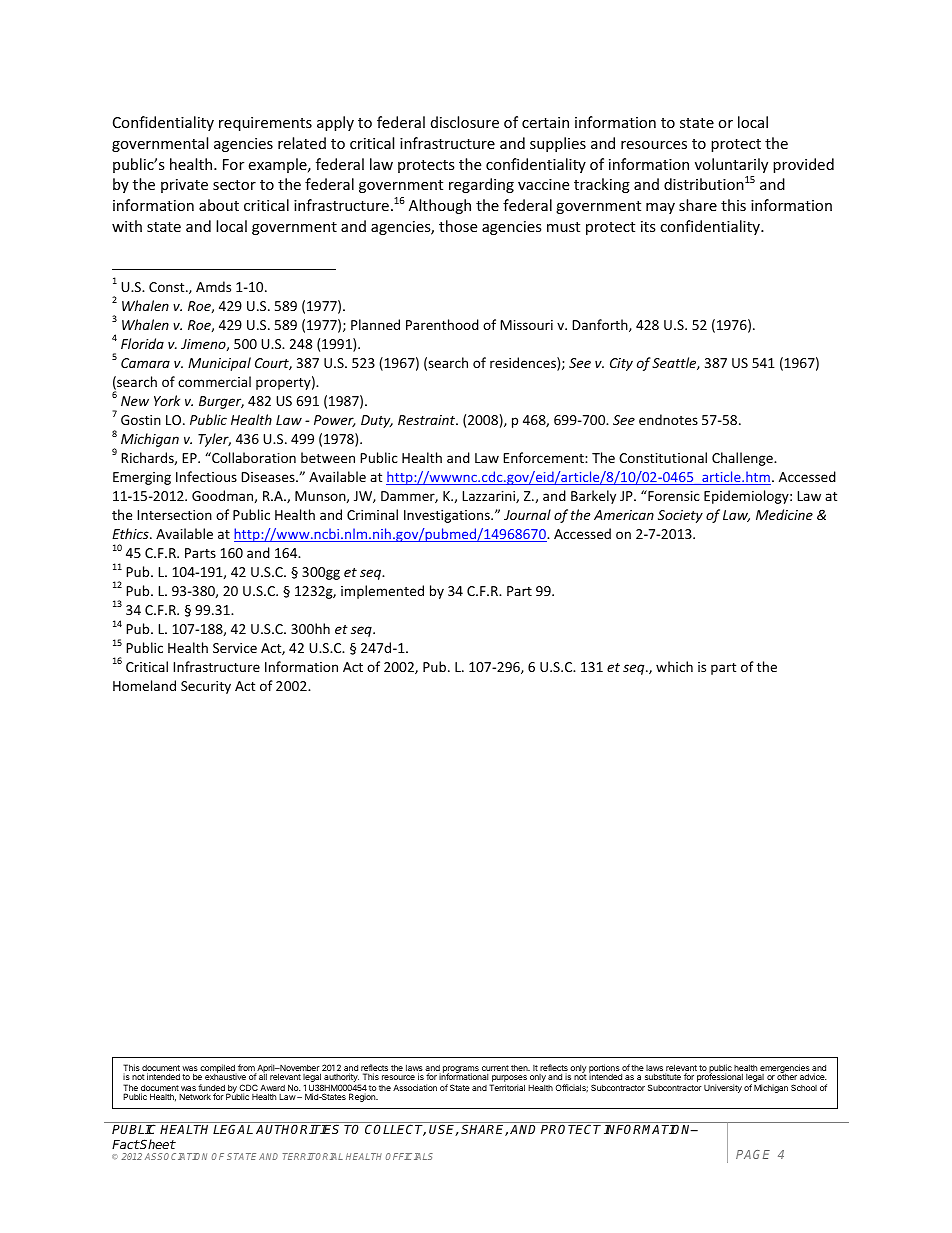 Image resolution: width=952 pixels, height=1233 pixels. What do you see at coordinates (674, 666) in the screenshot?
I see `which` at bounding box center [674, 666].
